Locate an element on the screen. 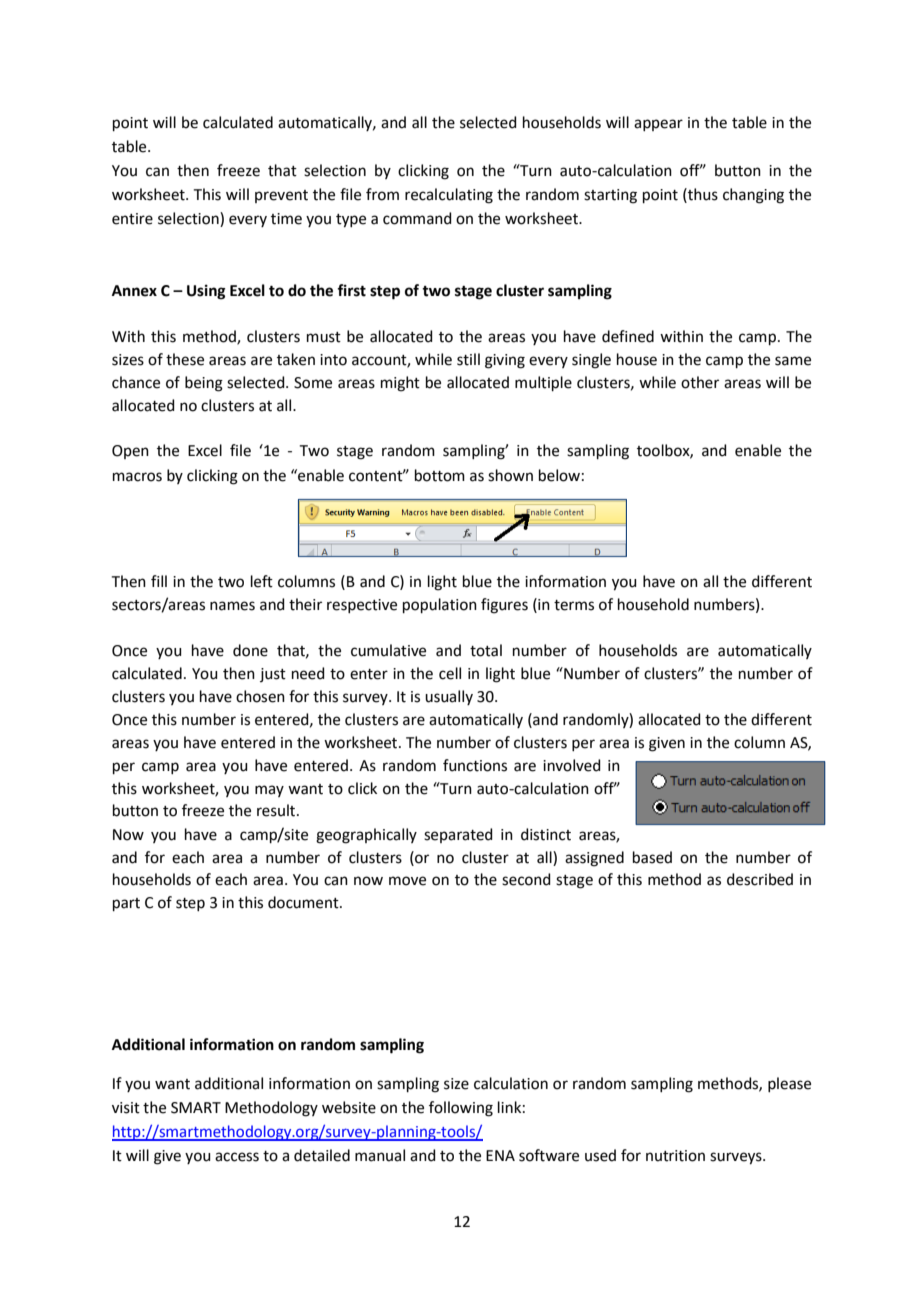 The image size is (924, 1308). macros is located at coordinates (137, 477).
